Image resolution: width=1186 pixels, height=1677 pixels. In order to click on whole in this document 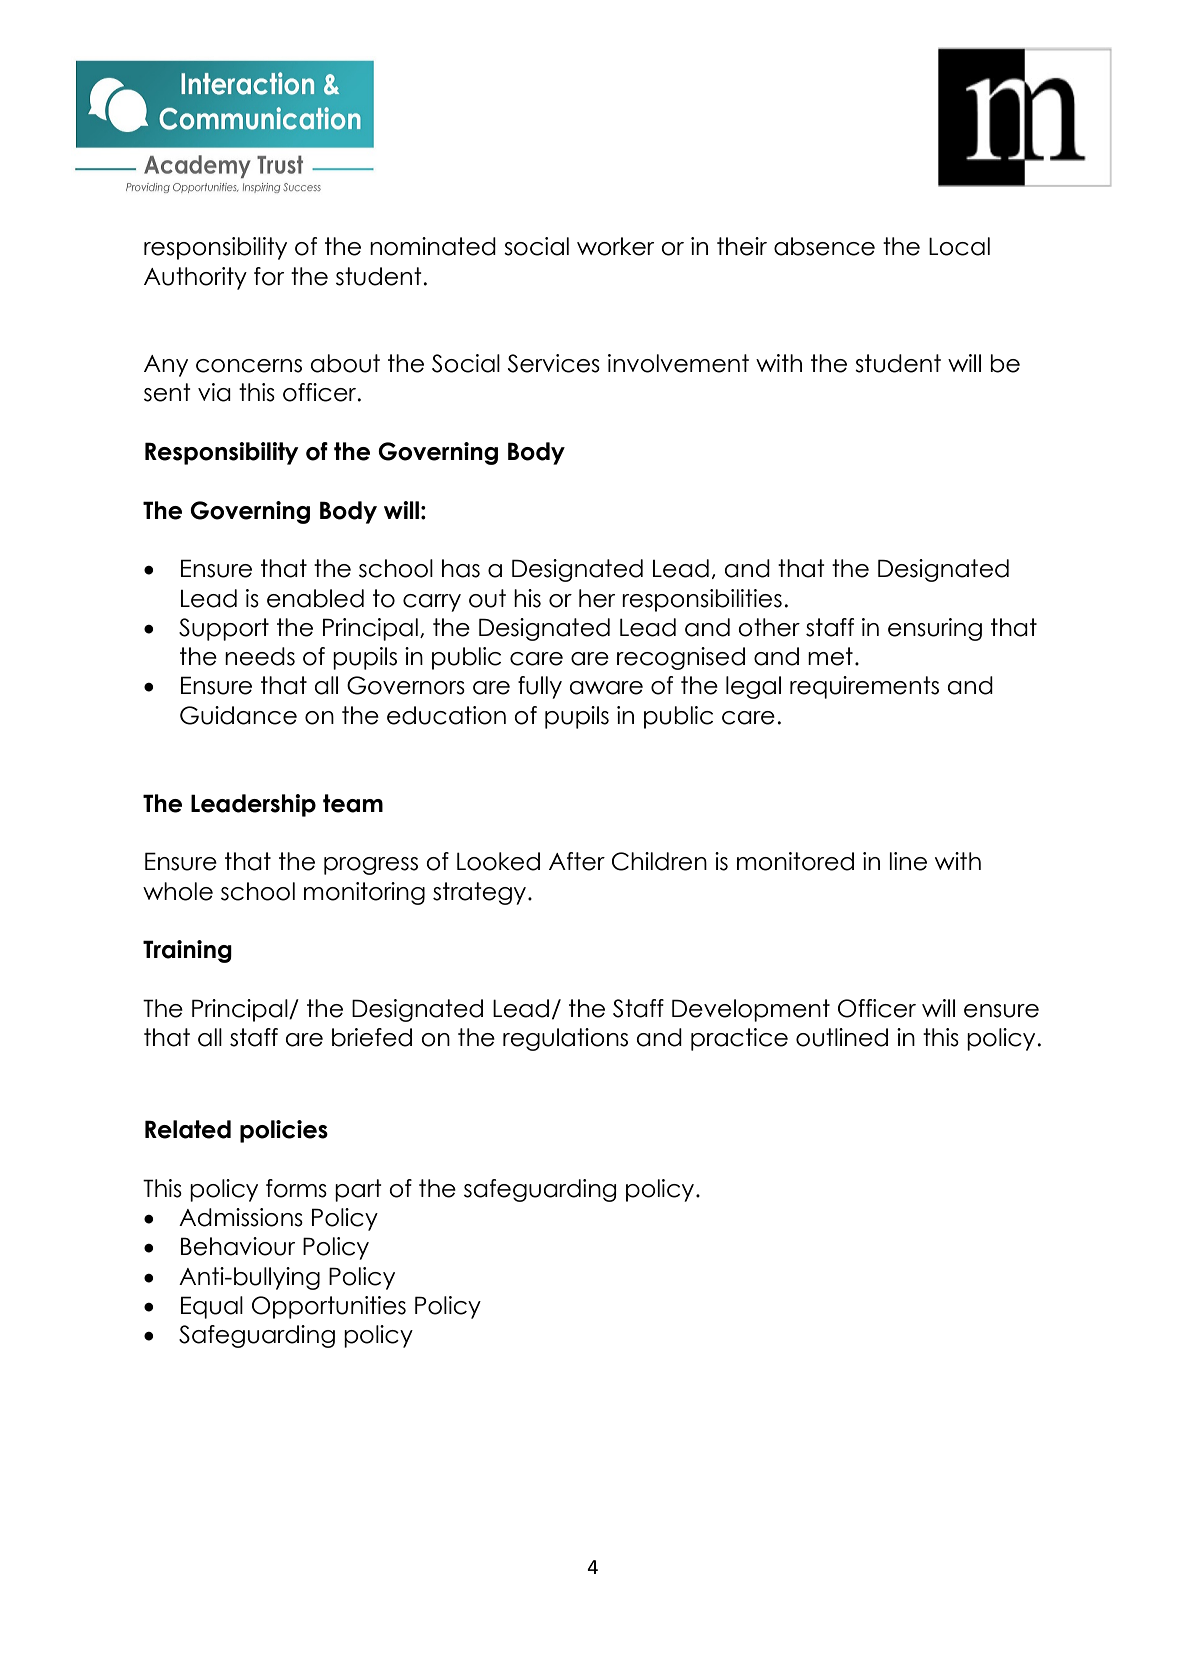, I will do `click(178, 891)`.
